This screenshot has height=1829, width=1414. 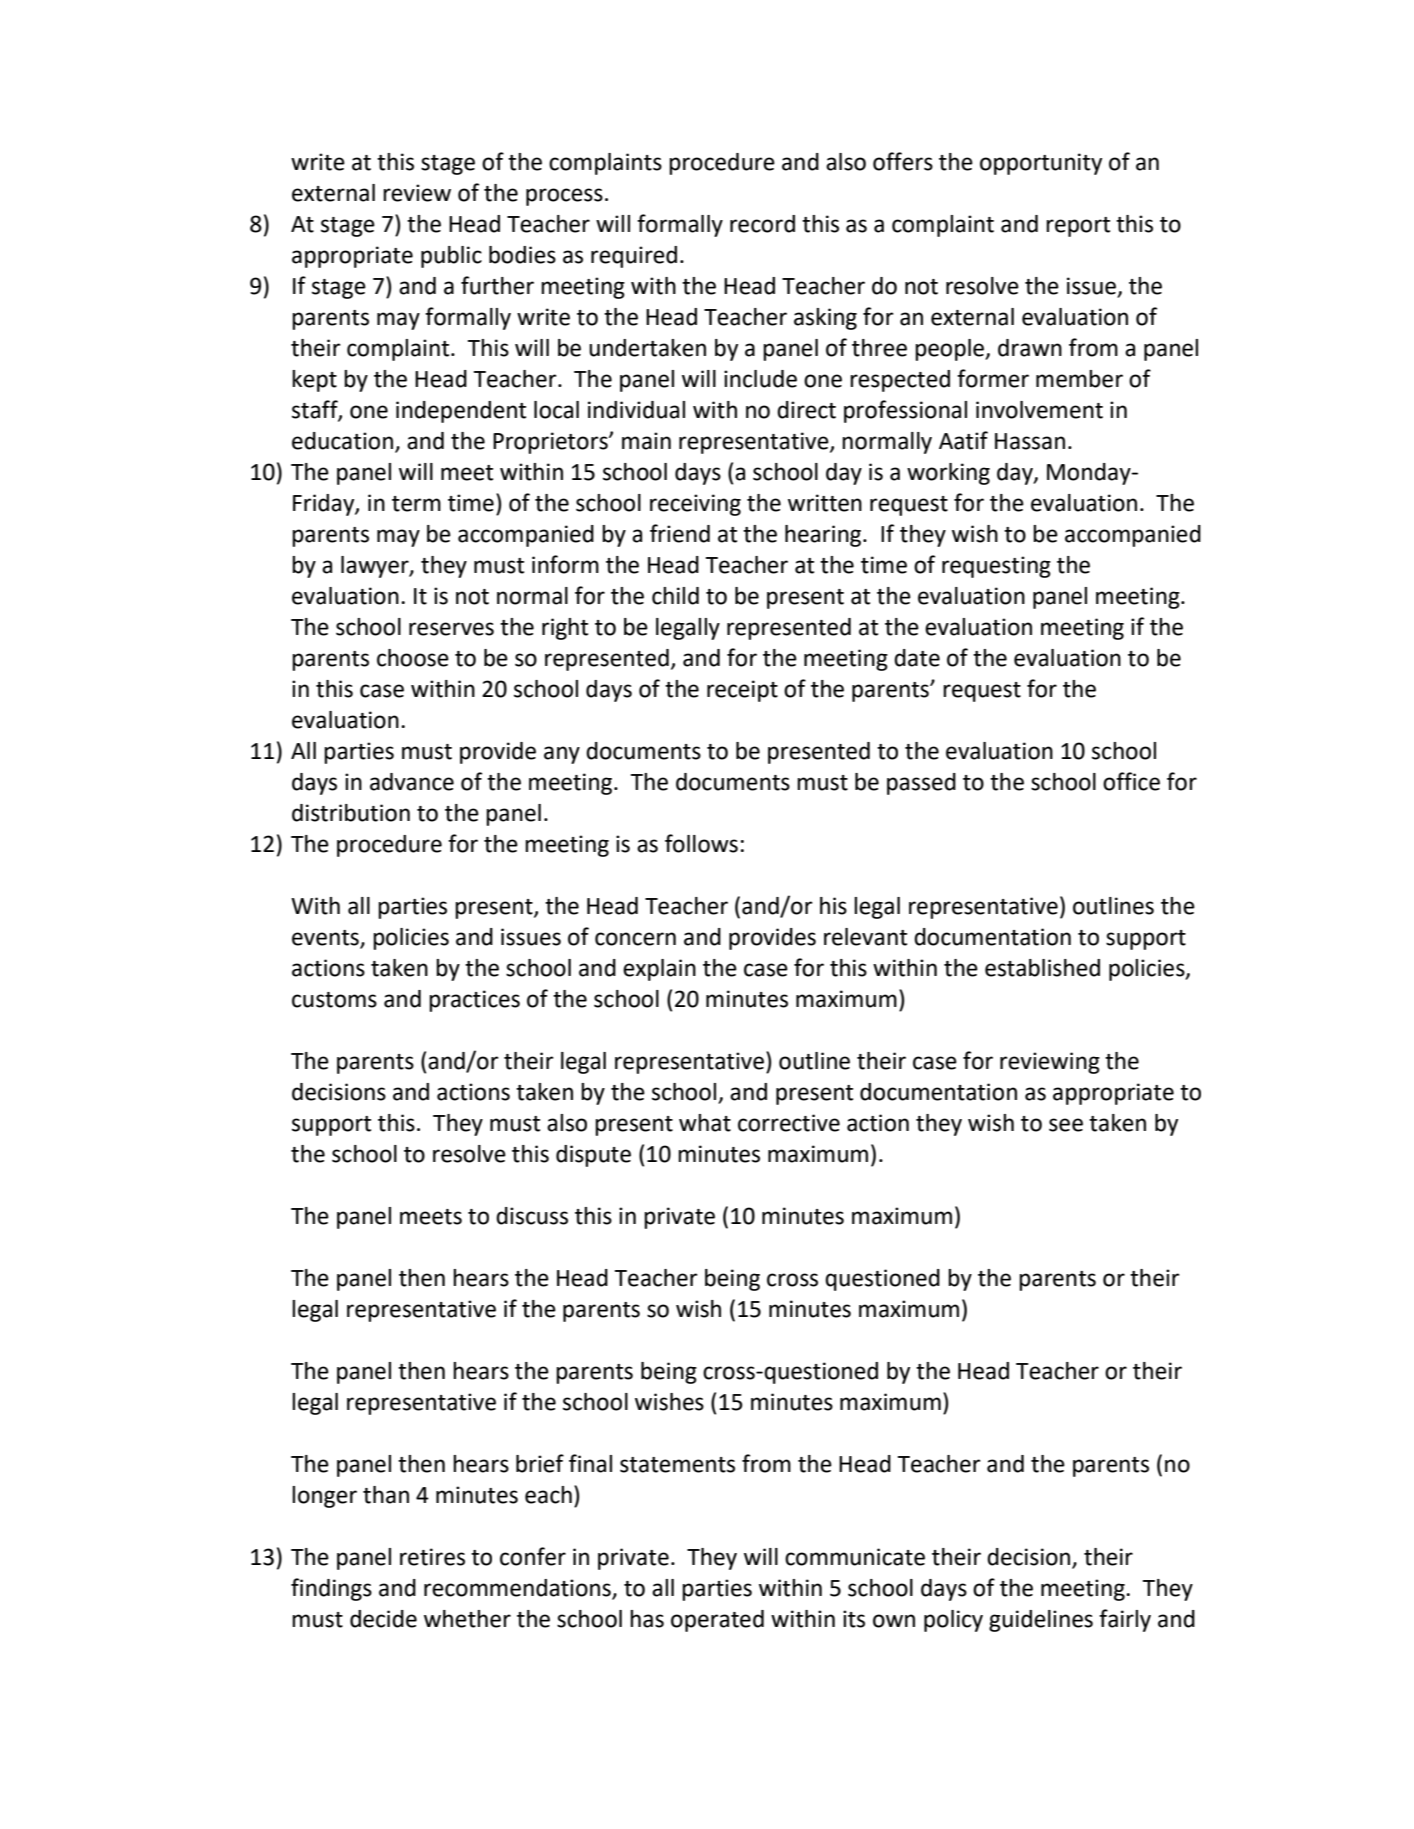 What do you see at coordinates (705, 1123) in the screenshot?
I see `what` at bounding box center [705, 1123].
